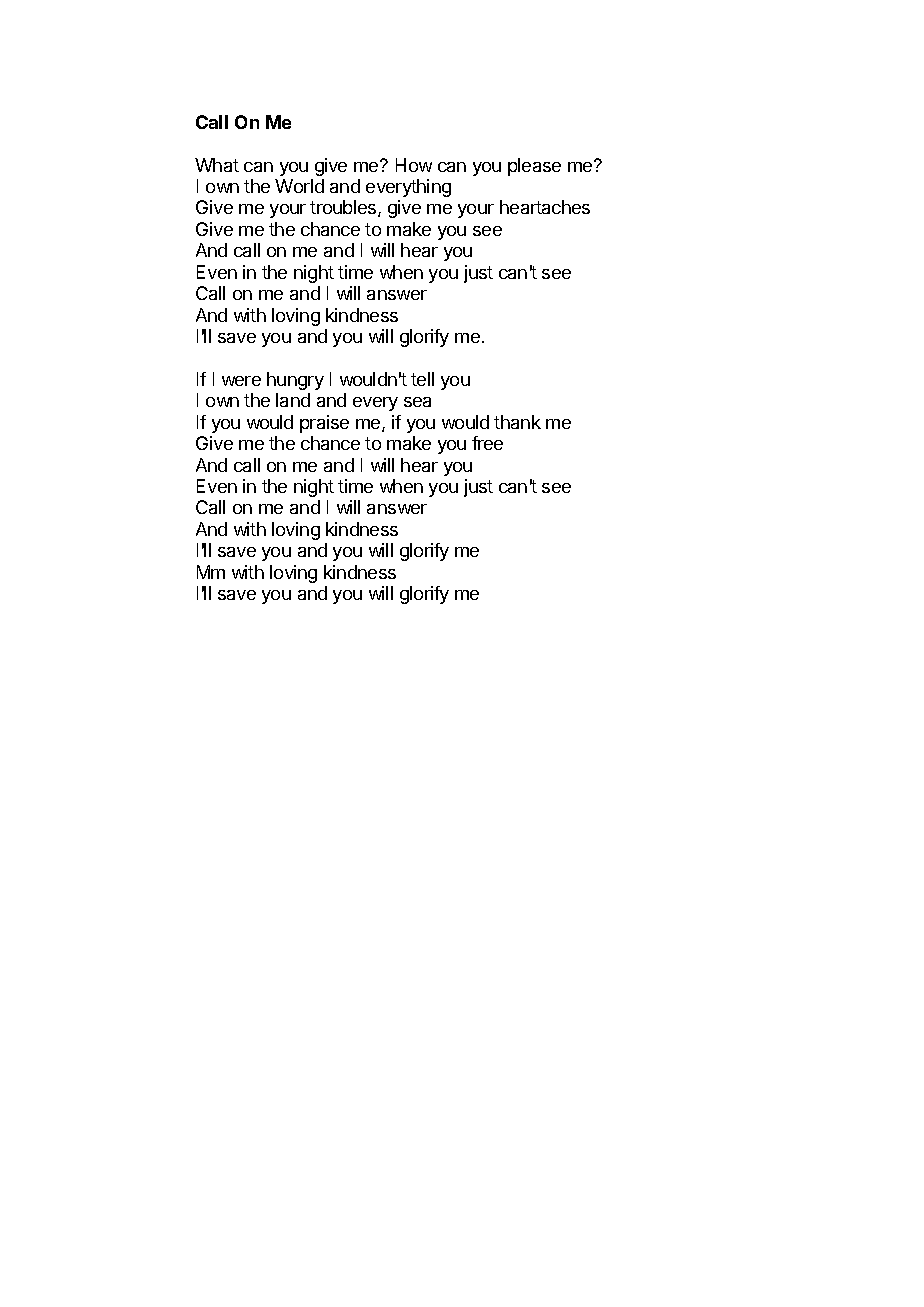  What do you see at coordinates (217, 165) in the screenshot?
I see `What` at bounding box center [217, 165].
